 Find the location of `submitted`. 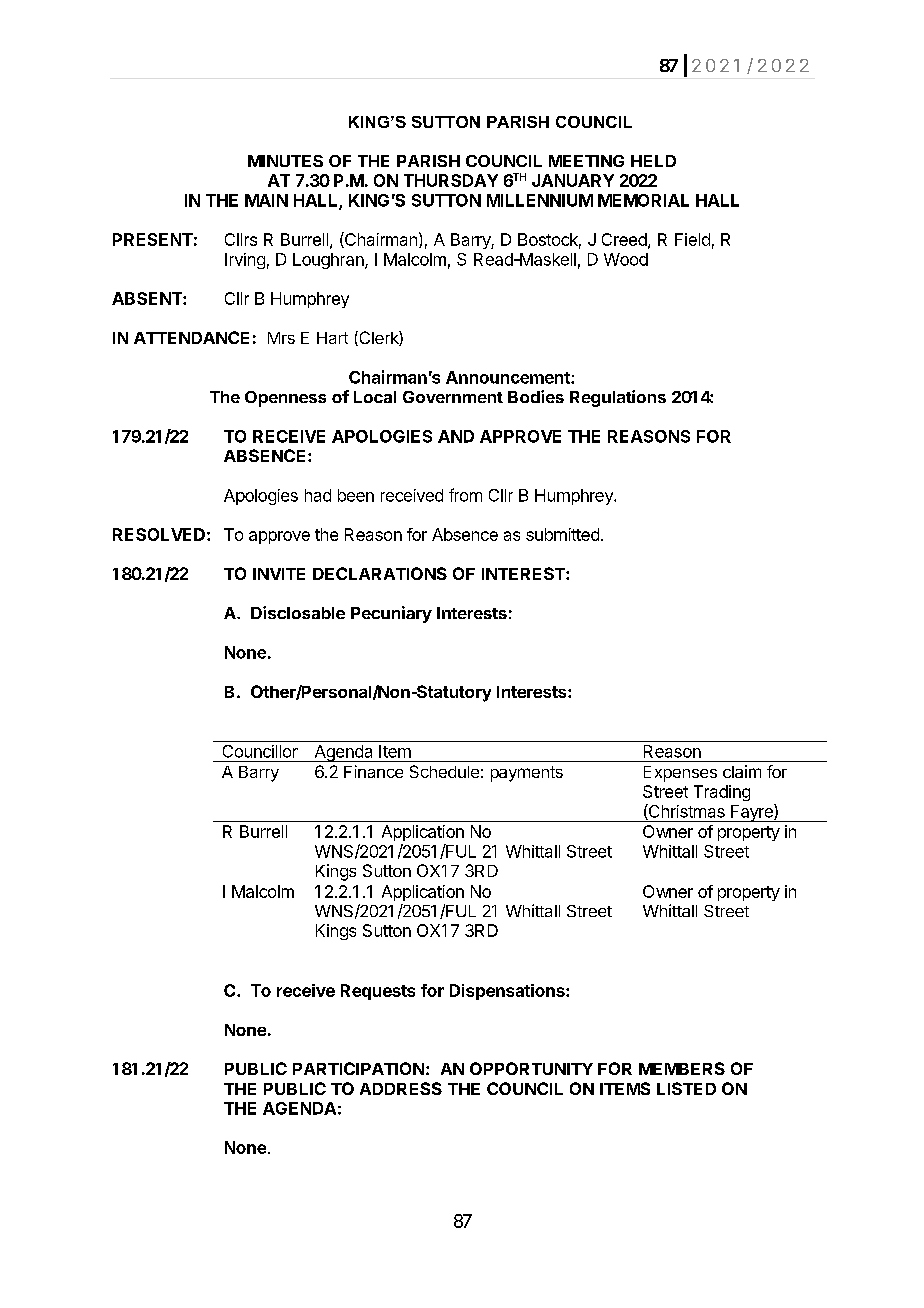

submitted is located at coordinates (562, 534).
